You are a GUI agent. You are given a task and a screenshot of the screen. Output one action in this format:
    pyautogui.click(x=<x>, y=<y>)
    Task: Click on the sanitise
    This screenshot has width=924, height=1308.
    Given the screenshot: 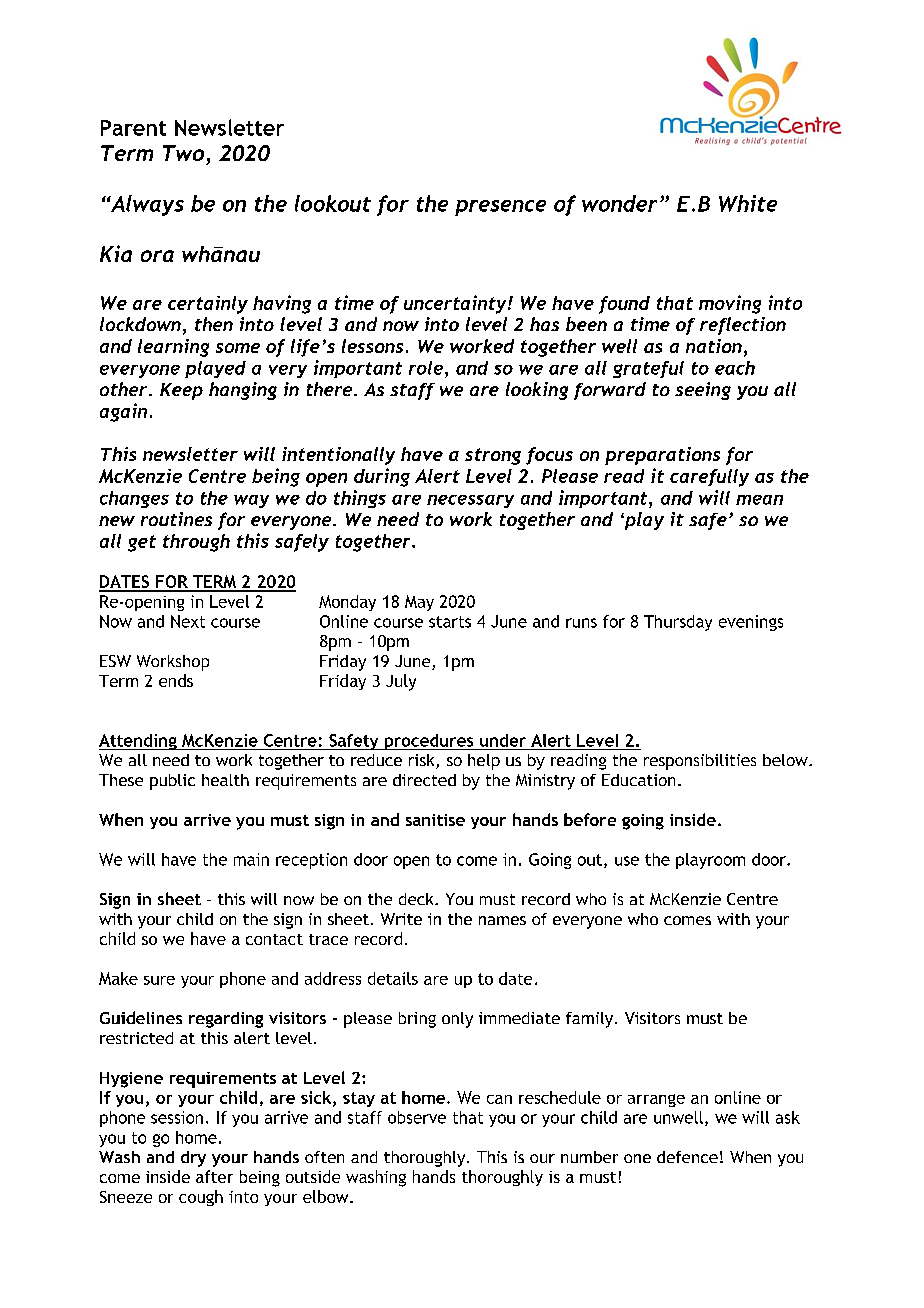 What is the action you would take?
    pyautogui.click(x=435, y=820)
